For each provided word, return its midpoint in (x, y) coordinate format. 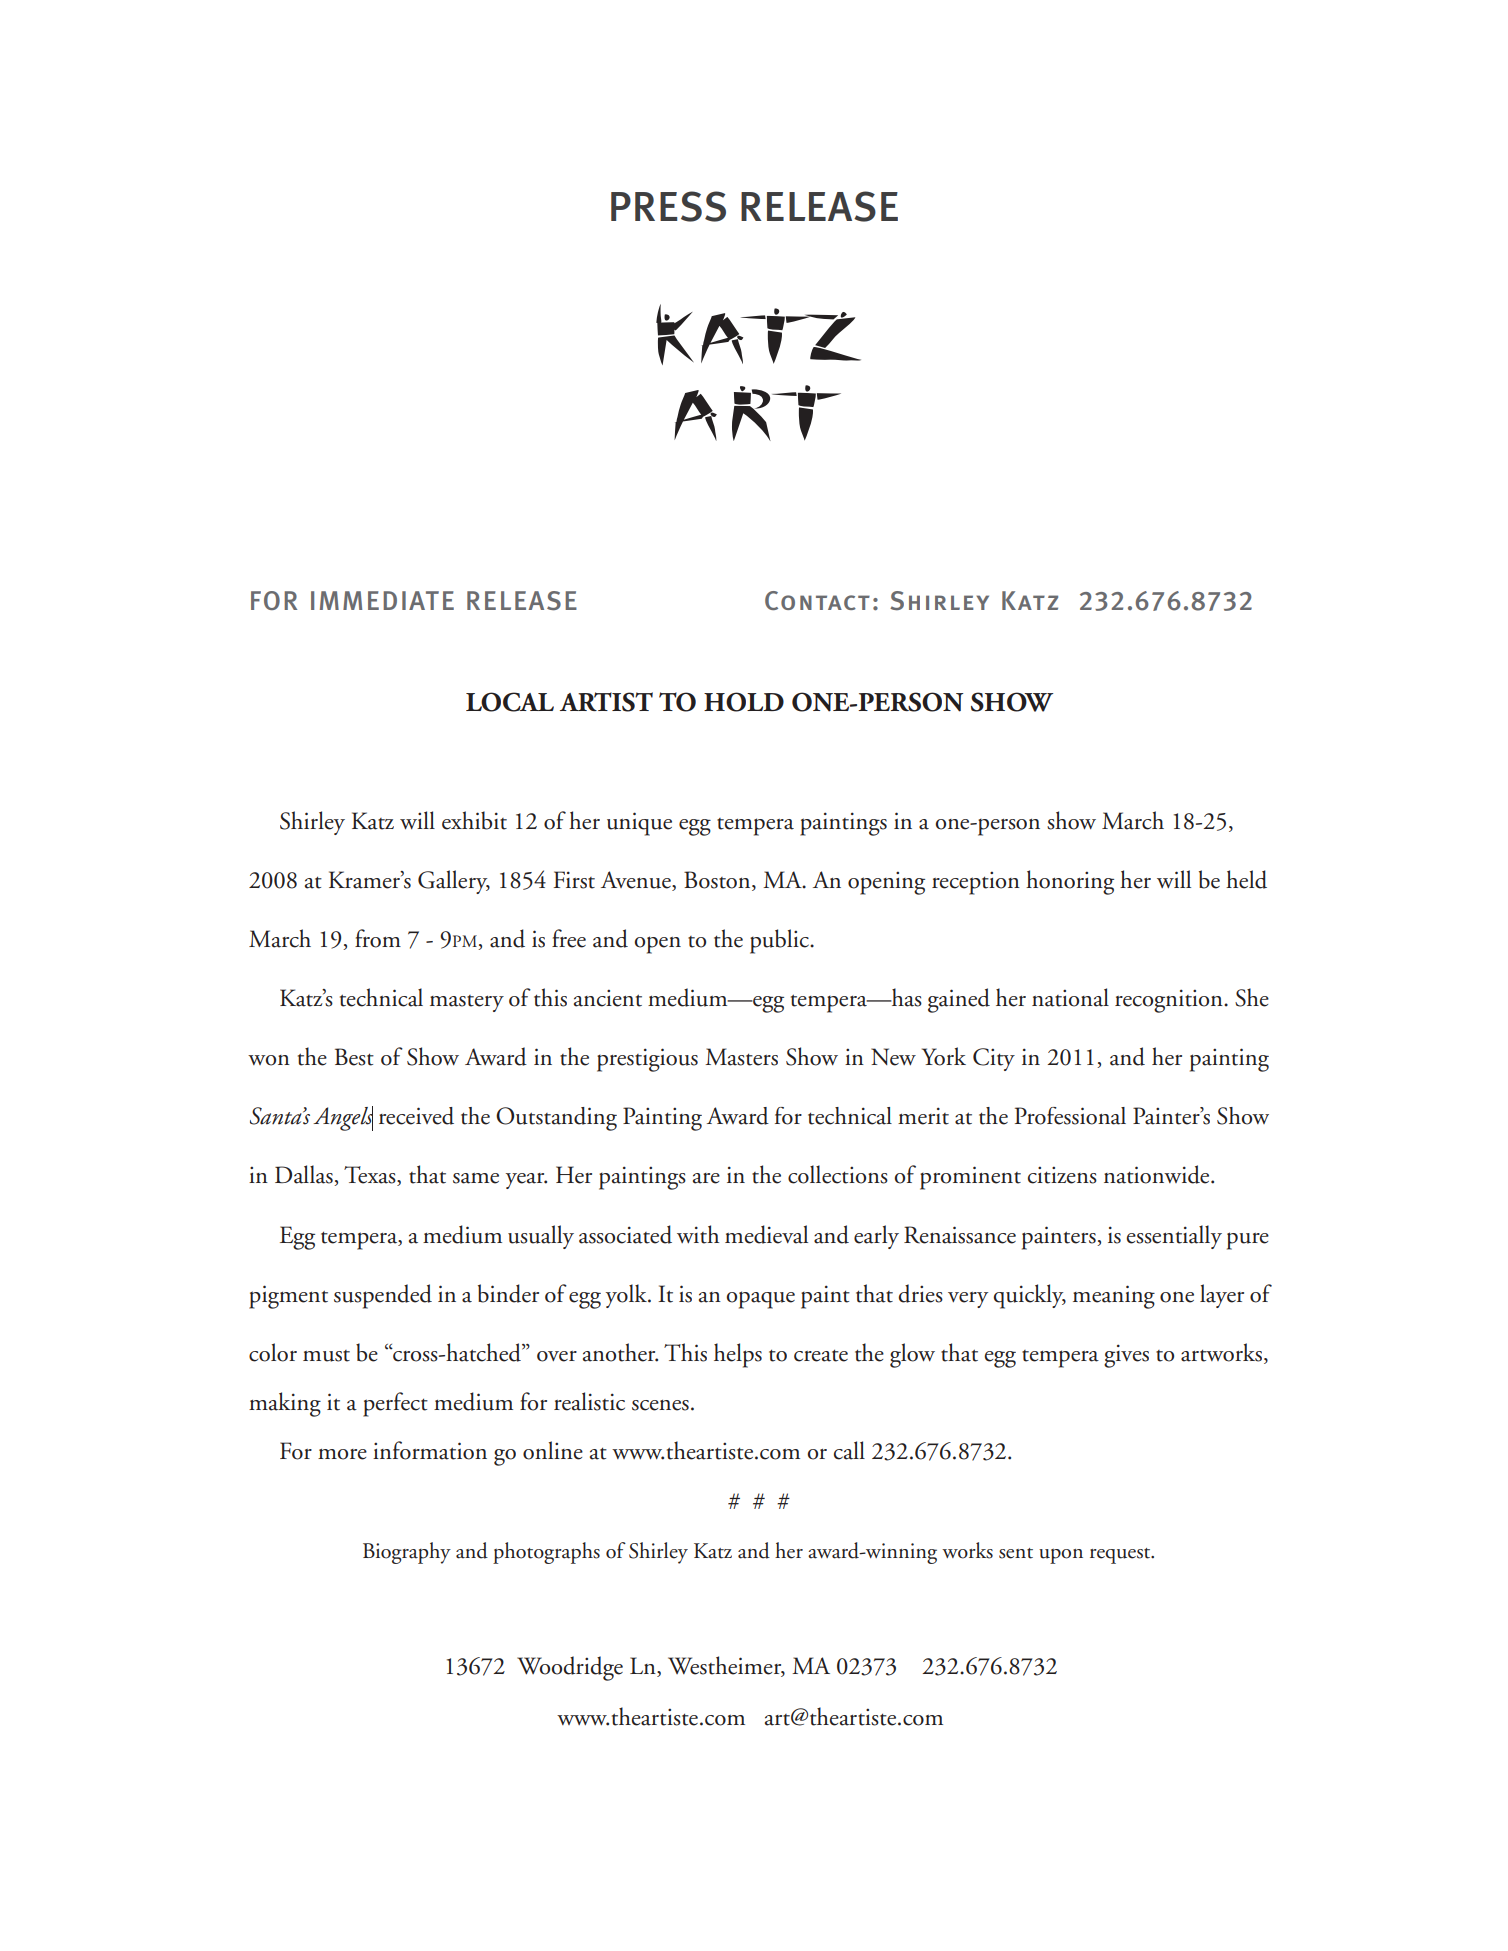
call (849, 1450)
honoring (1070, 882)
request (1121, 1556)
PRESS (668, 206)
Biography (407, 1553)
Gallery (454, 882)
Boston (718, 881)
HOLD (744, 702)
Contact (817, 600)
